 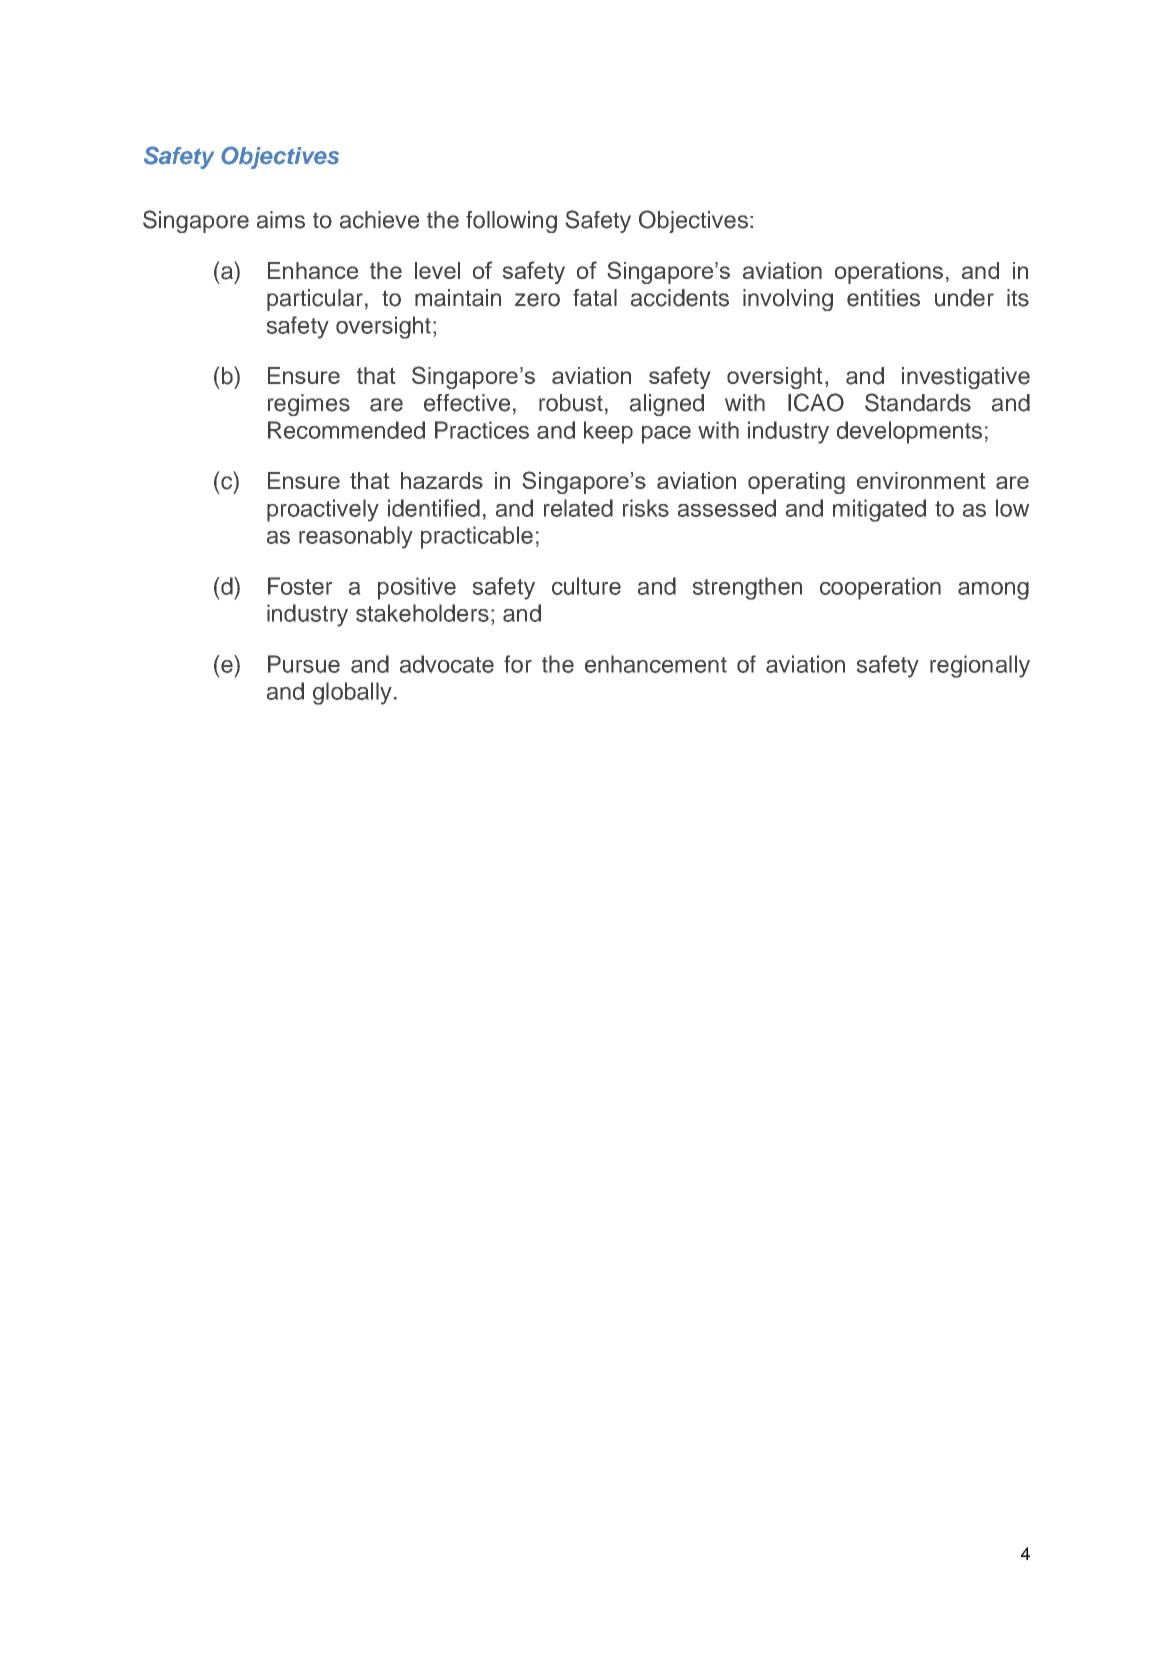 I want to click on reasonably, so click(x=356, y=537).
